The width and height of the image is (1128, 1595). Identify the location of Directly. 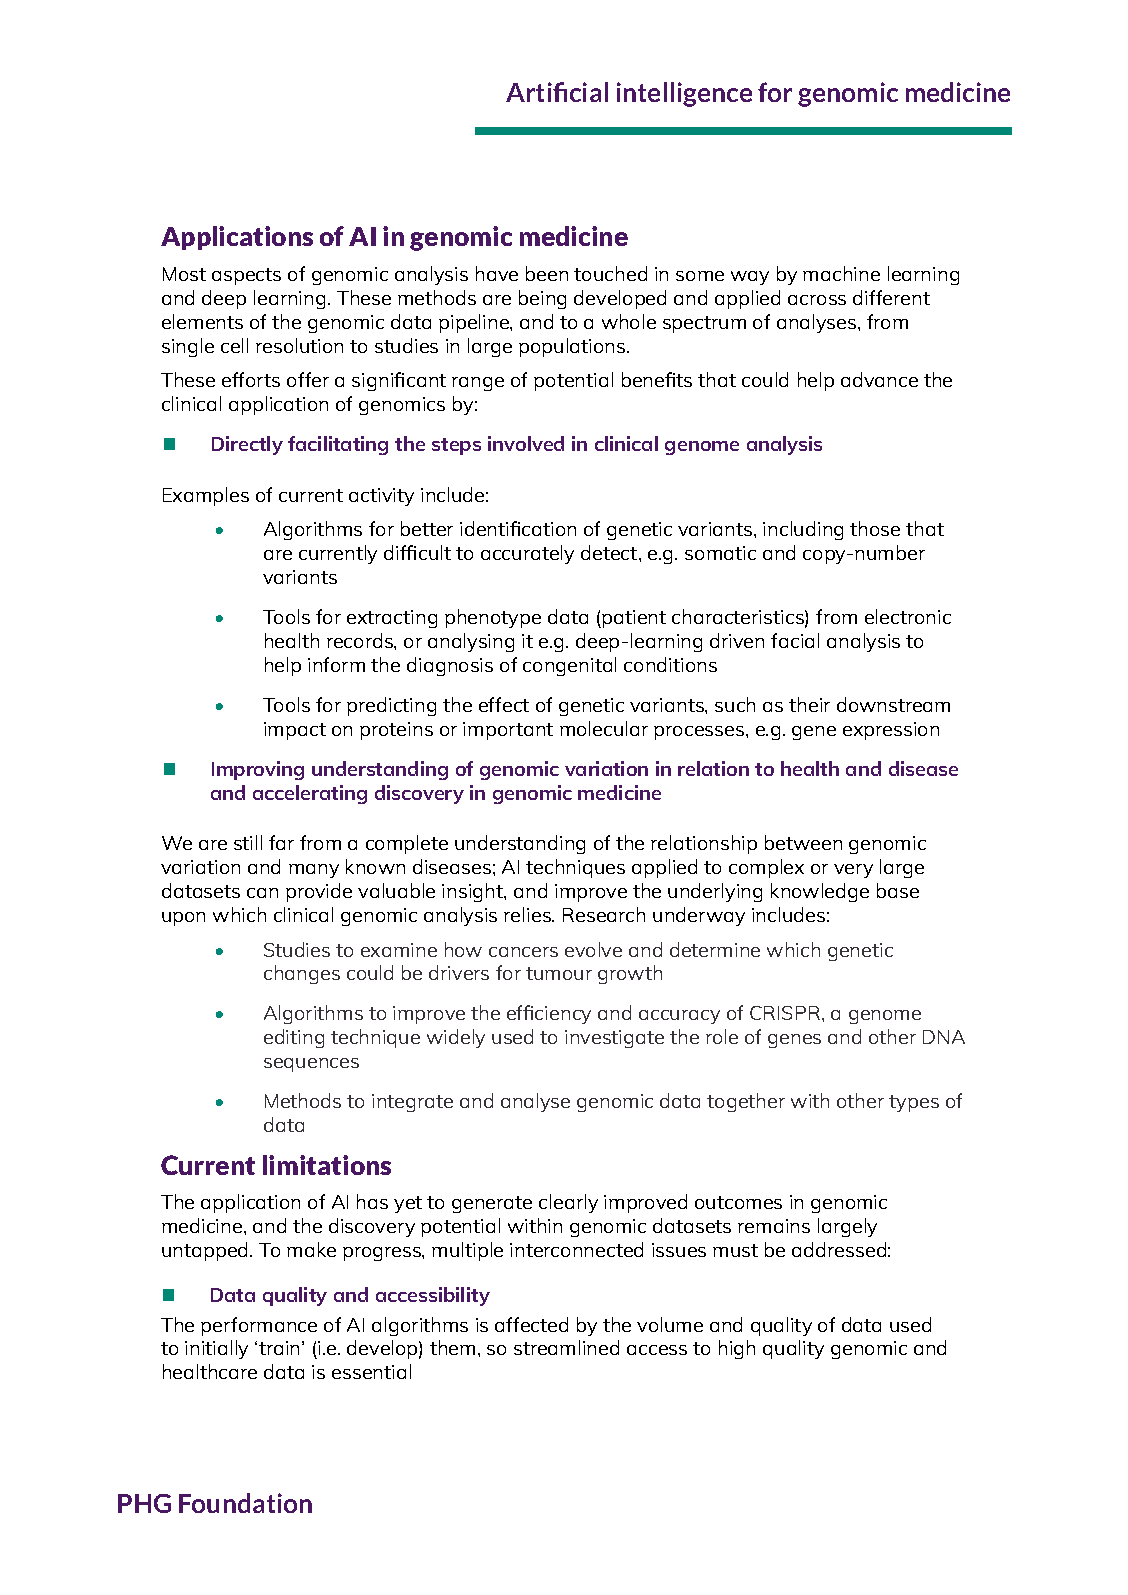
(247, 445).
